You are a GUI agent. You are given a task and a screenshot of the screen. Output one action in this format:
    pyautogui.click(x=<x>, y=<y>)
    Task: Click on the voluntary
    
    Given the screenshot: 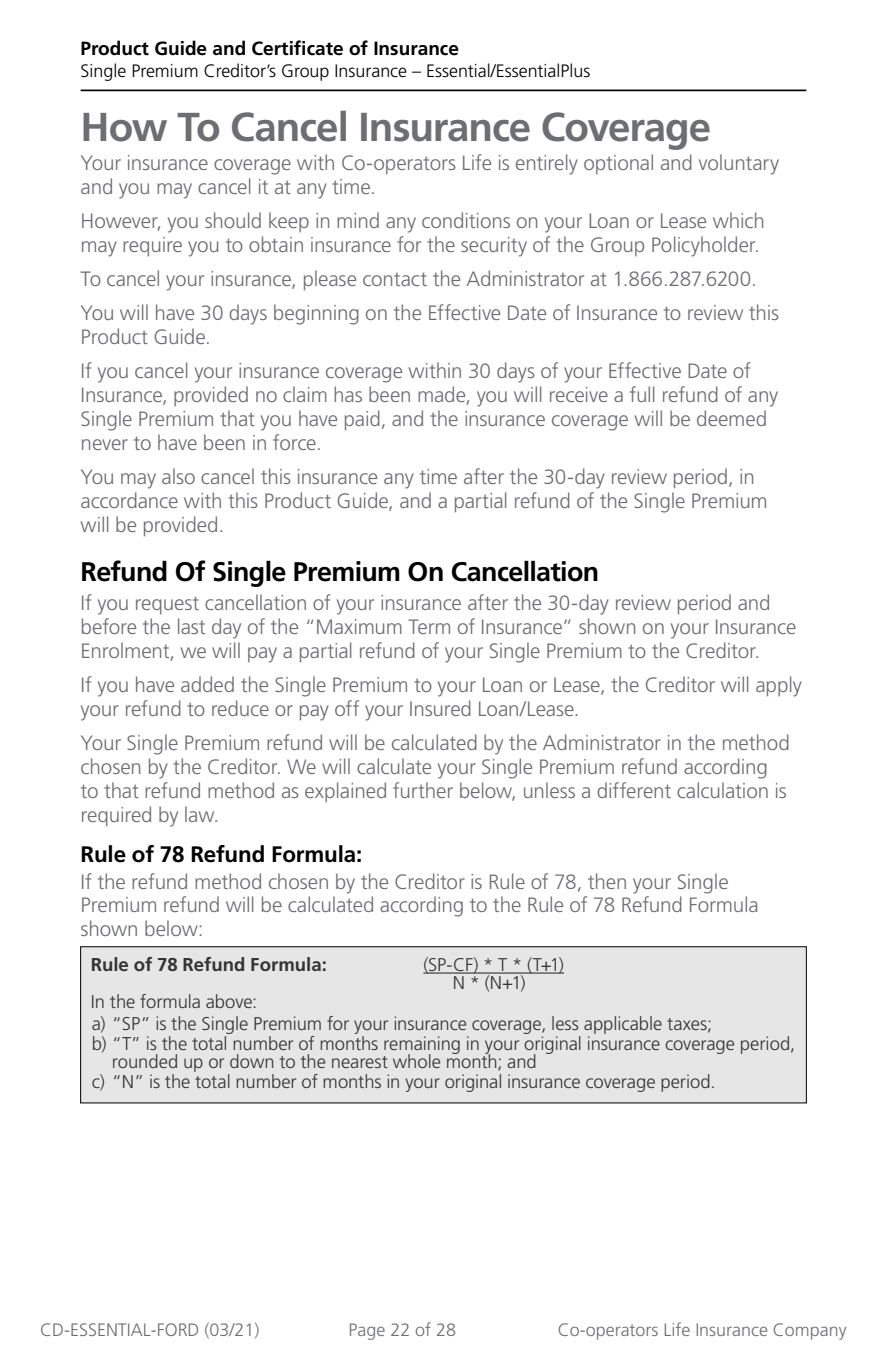 What is the action you would take?
    pyautogui.click(x=739, y=164)
